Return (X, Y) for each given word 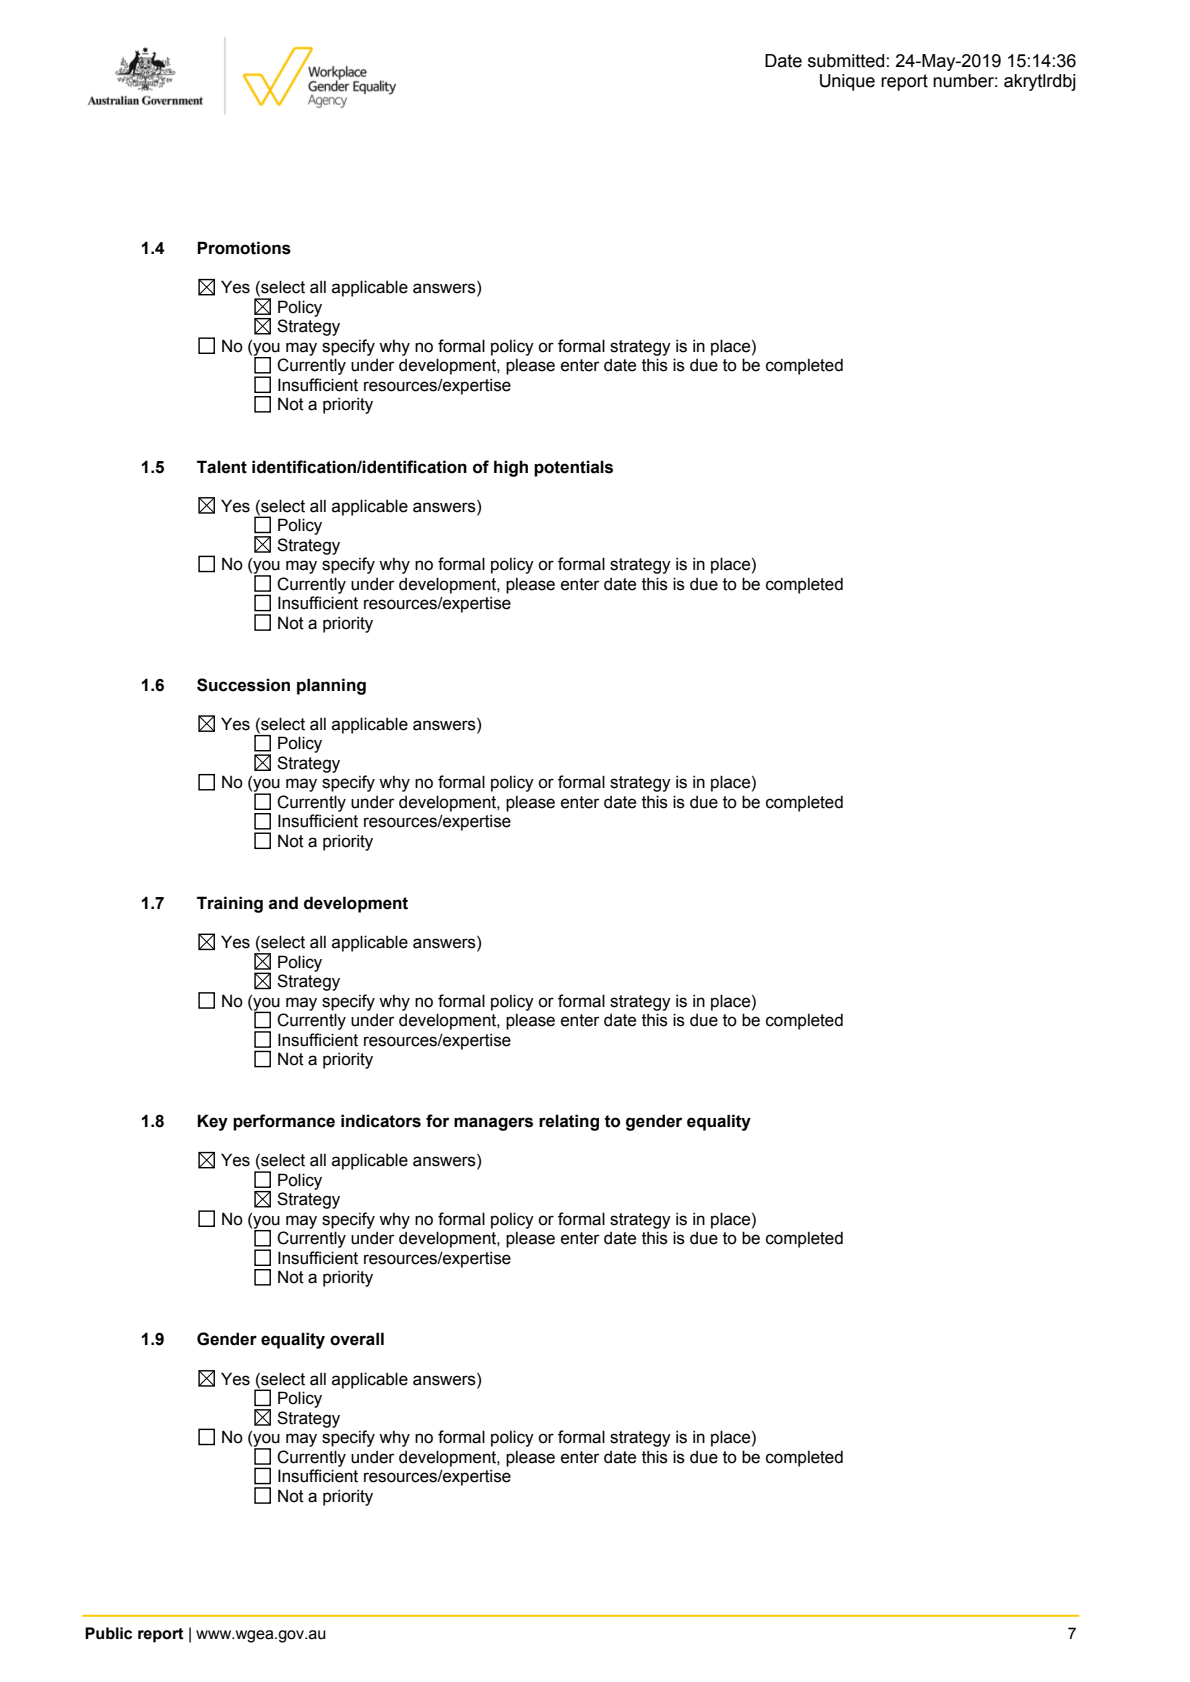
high (511, 468)
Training (230, 904)
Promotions (244, 248)
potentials (573, 468)
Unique (847, 82)
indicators (381, 1121)
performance (284, 1122)
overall (357, 1339)
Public (108, 1633)
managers (493, 1124)
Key (212, 1122)
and (283, 903)
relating (569, 1122)
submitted (846, 61)
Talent (222, 467)
